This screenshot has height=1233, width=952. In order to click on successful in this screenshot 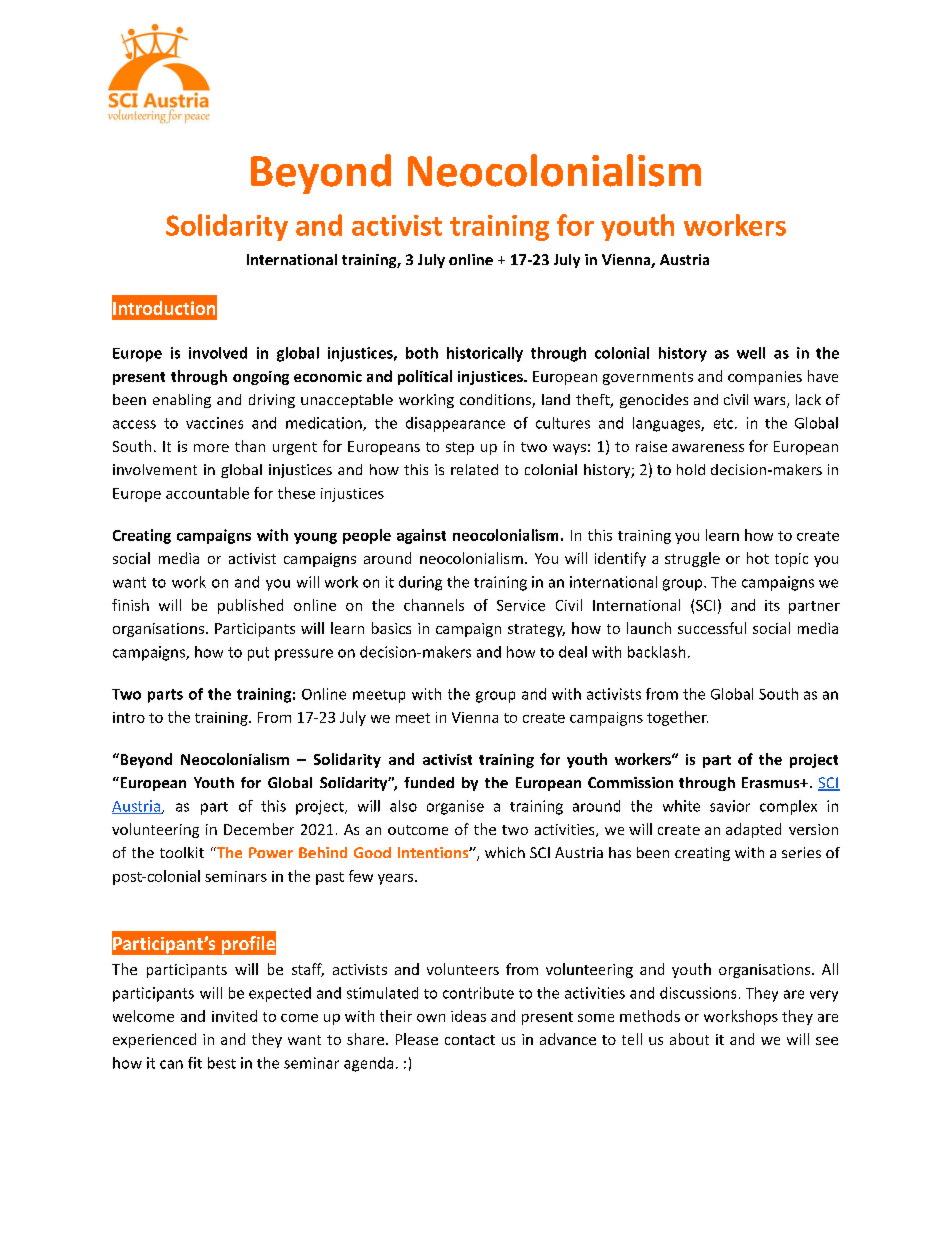, I will do `click(712, 628)`.
